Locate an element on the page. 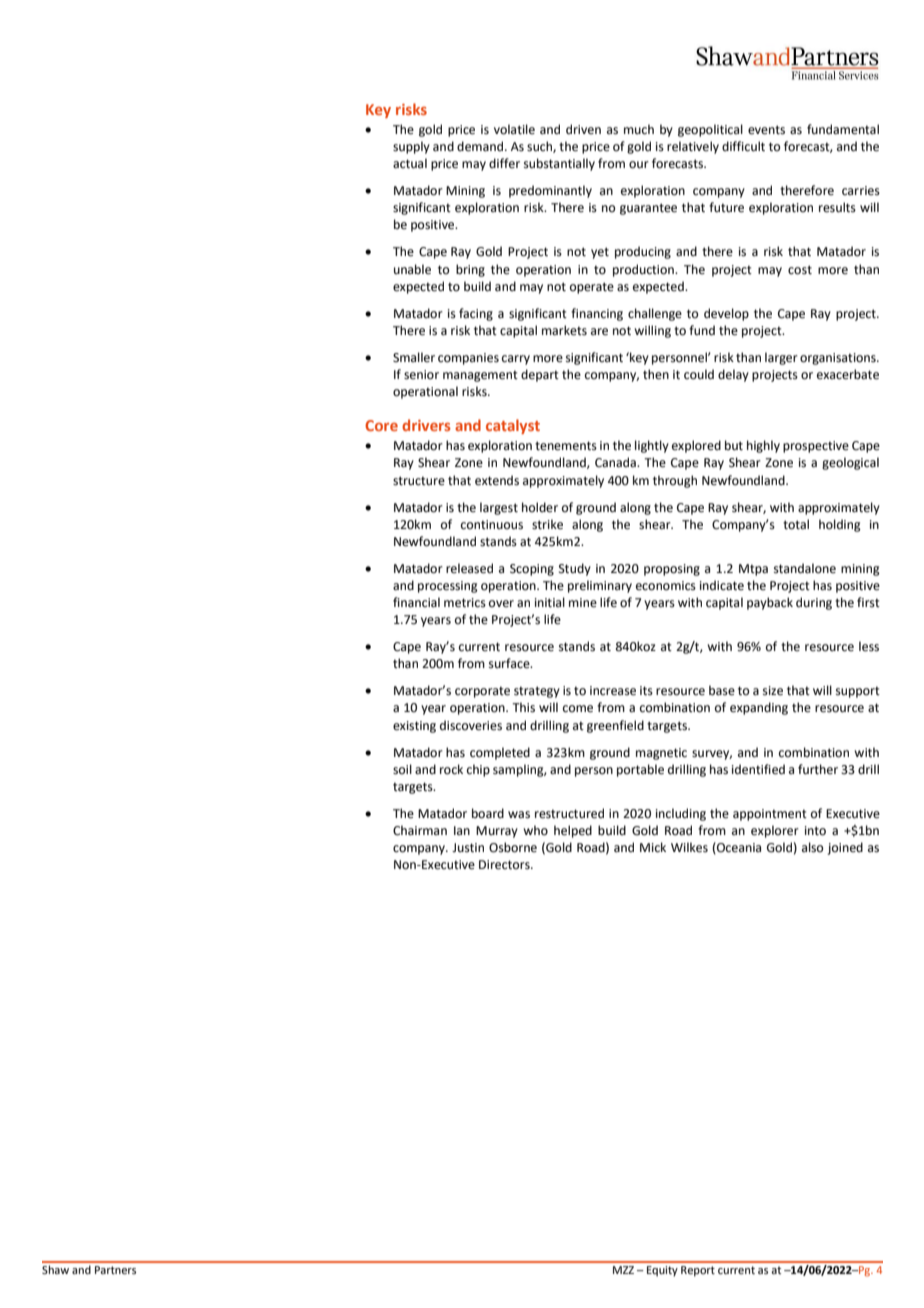 Image resolution: width=924 pixels, height=1308 pixels. Partners is located at coordinates (115, 1270).
